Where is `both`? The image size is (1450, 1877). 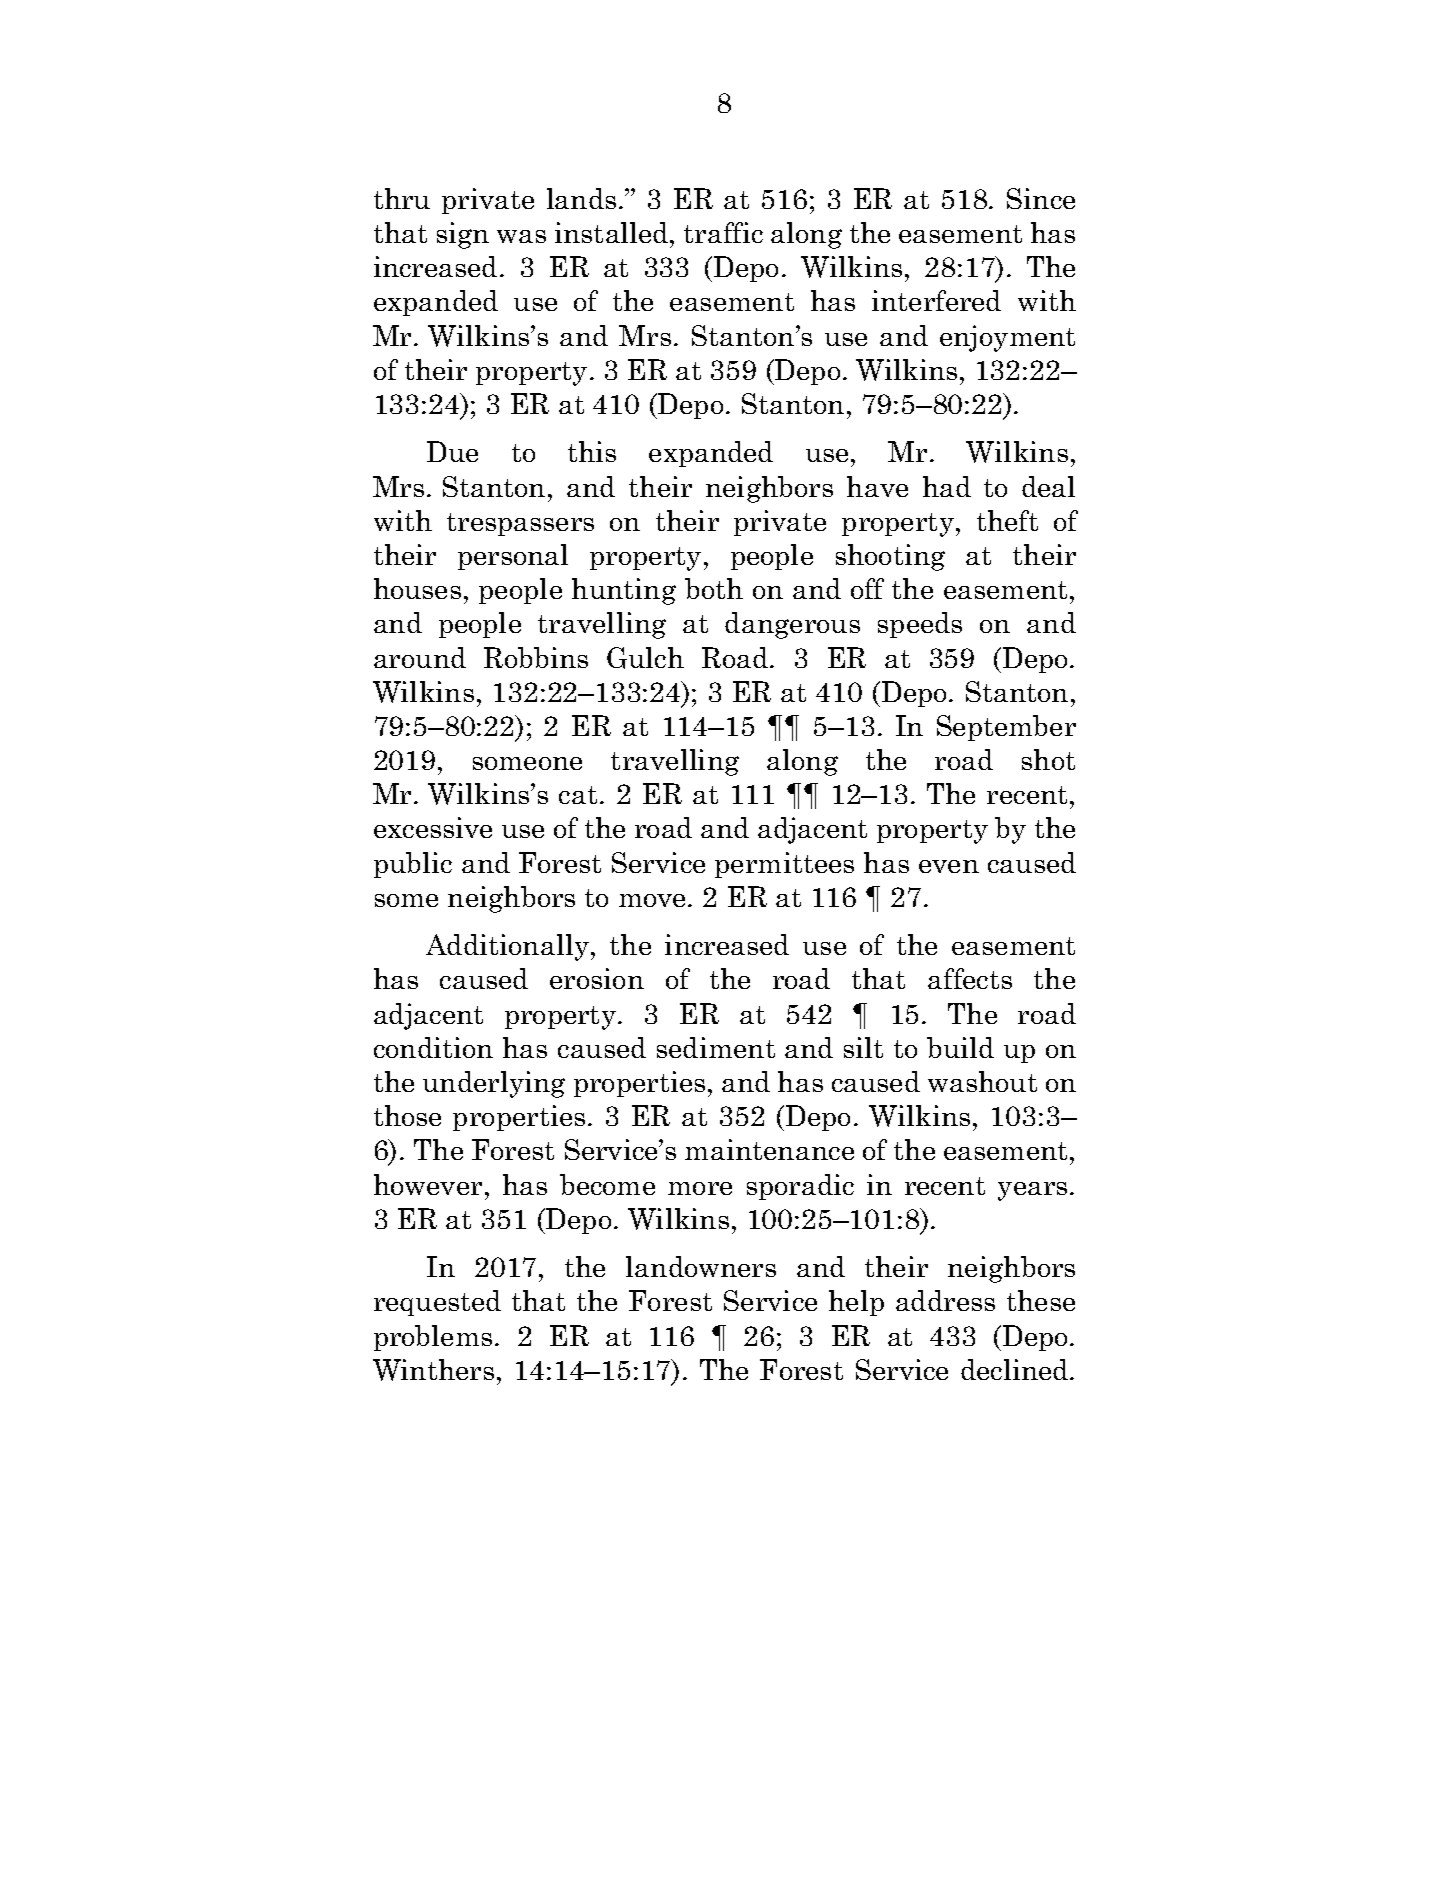 both is located at coordinates (714, 588).
